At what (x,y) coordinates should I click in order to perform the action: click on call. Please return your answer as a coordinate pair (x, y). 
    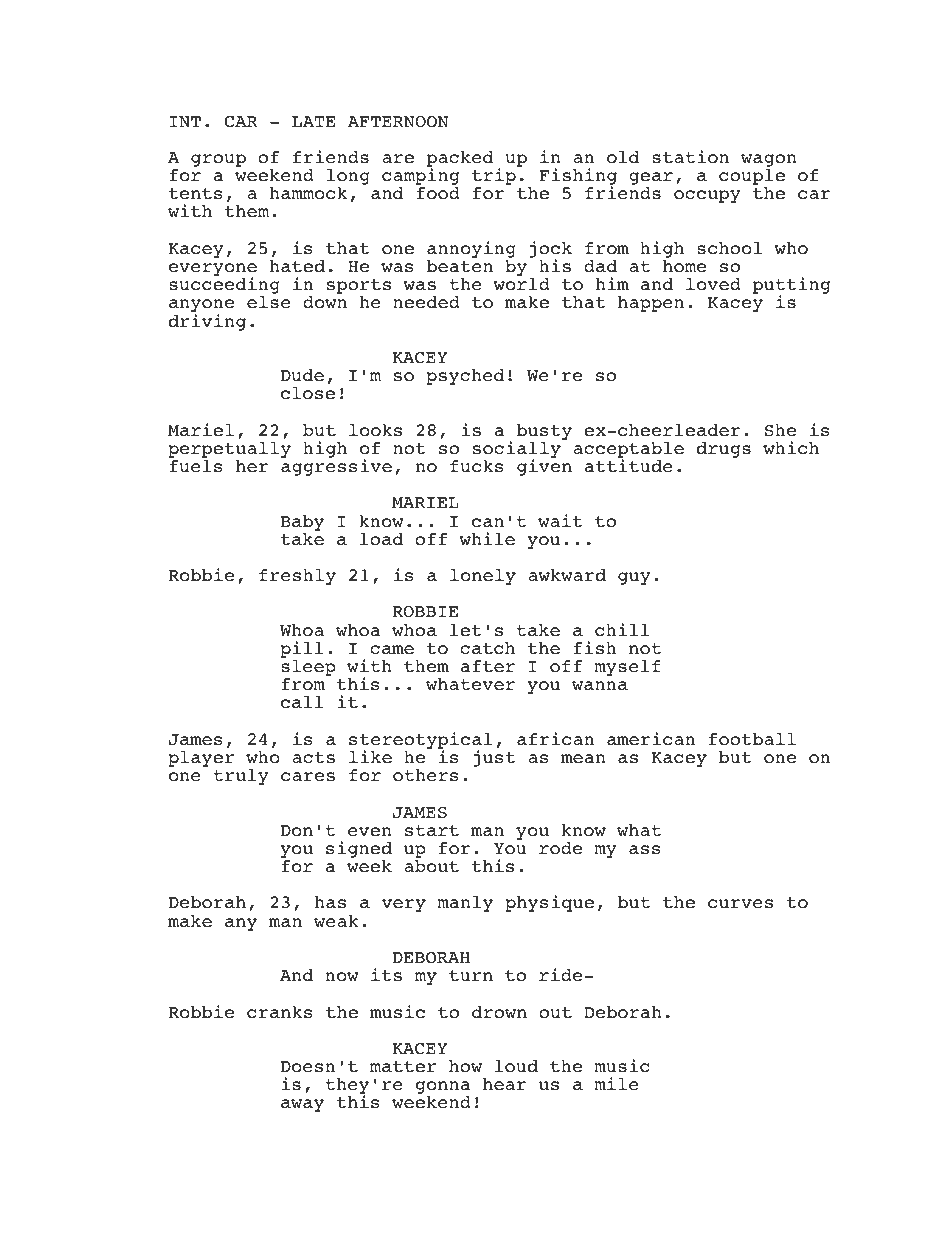
    Looking at the image, I should click on (302, 702).
